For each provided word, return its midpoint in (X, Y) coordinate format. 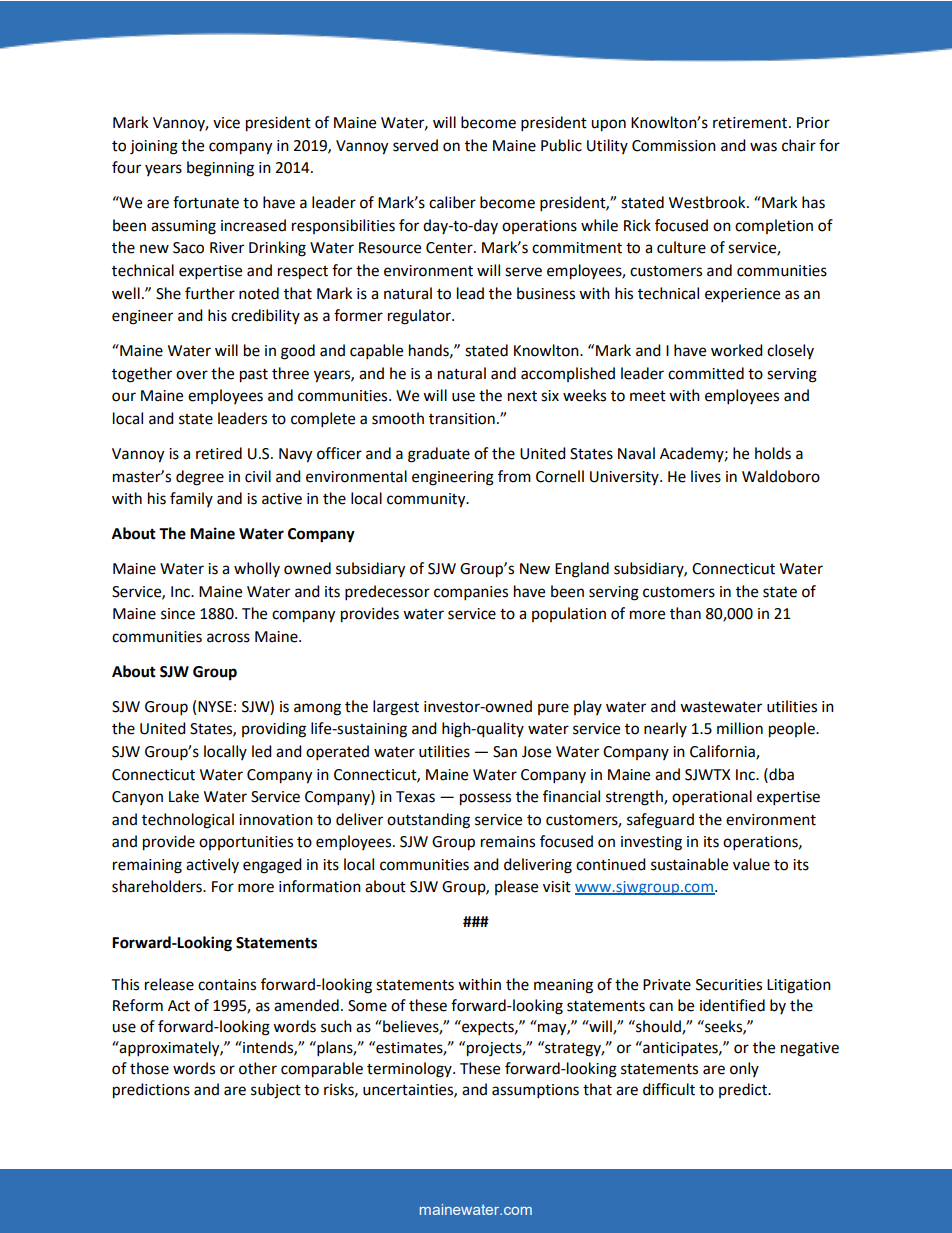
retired (219, 453)
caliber (452, 202)
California (723, 752)
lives (706, 476)
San (505, 752)
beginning (220, 169)
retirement (751, 123)
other (258, 1068)
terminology (410, 1070)
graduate (439, 455)
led (262, 751)
